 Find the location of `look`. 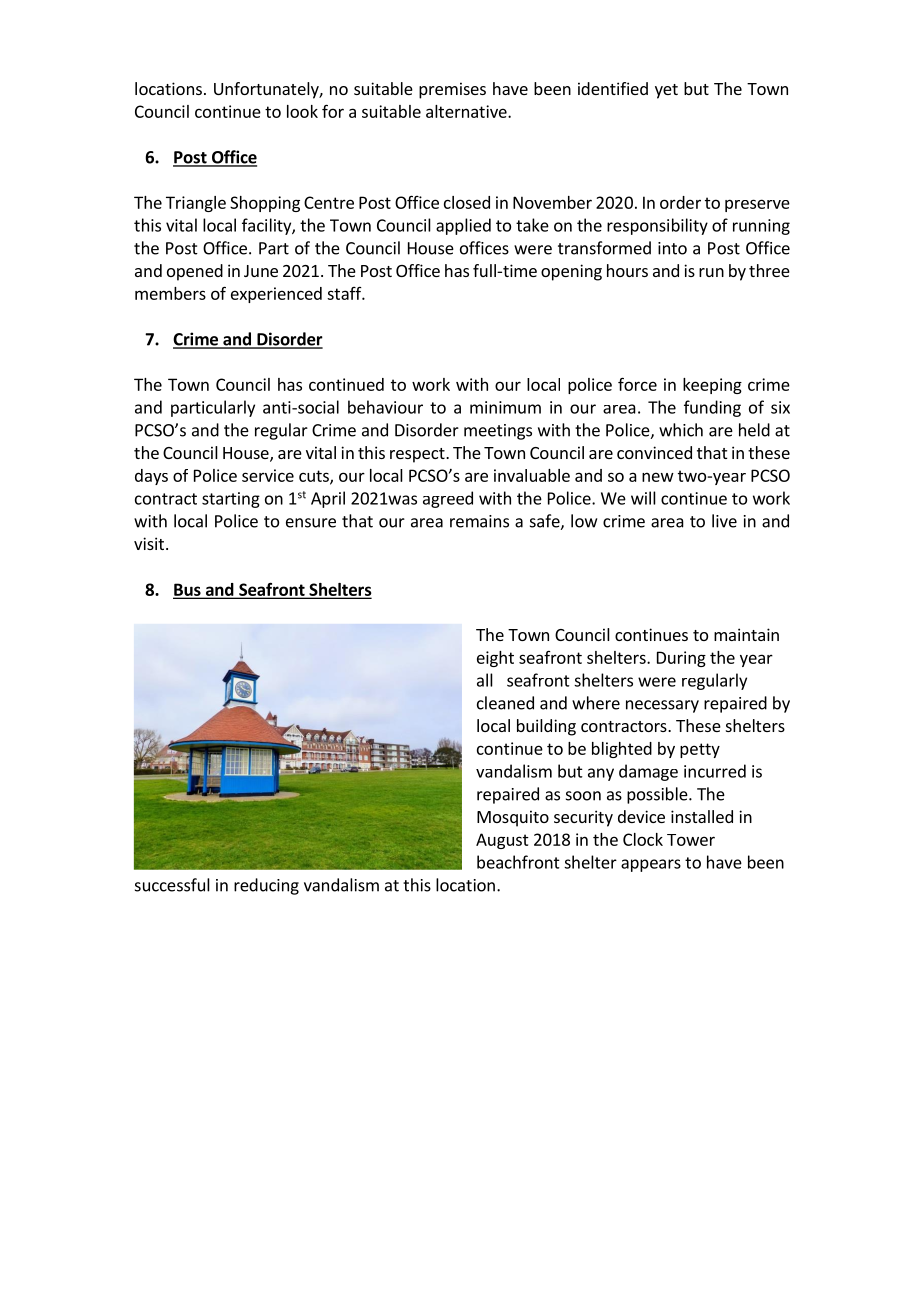

look is located at coordinates (302, 111).
